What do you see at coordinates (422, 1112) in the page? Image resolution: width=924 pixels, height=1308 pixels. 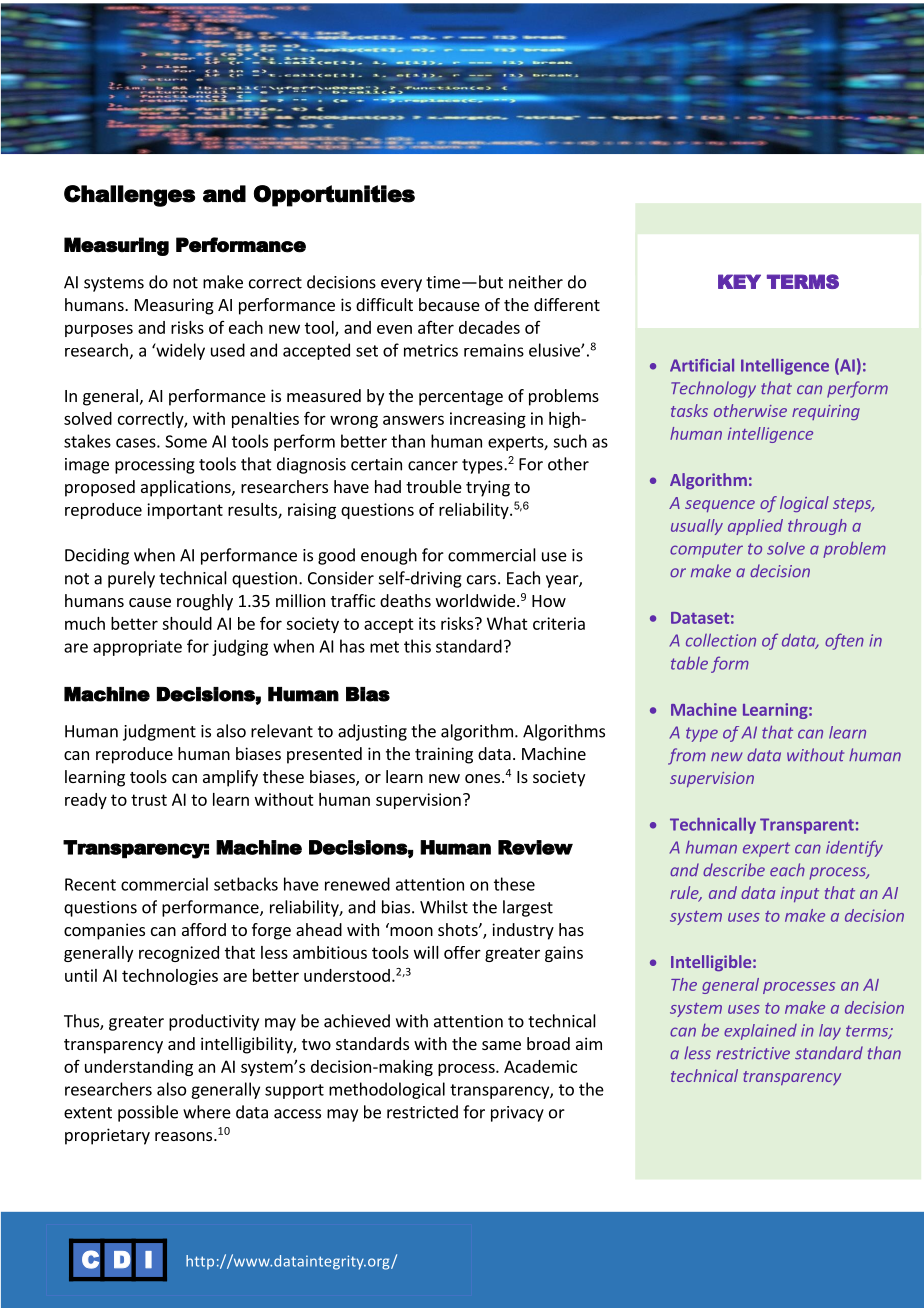 I see `restricted` at bounding box center [422, 1112].
